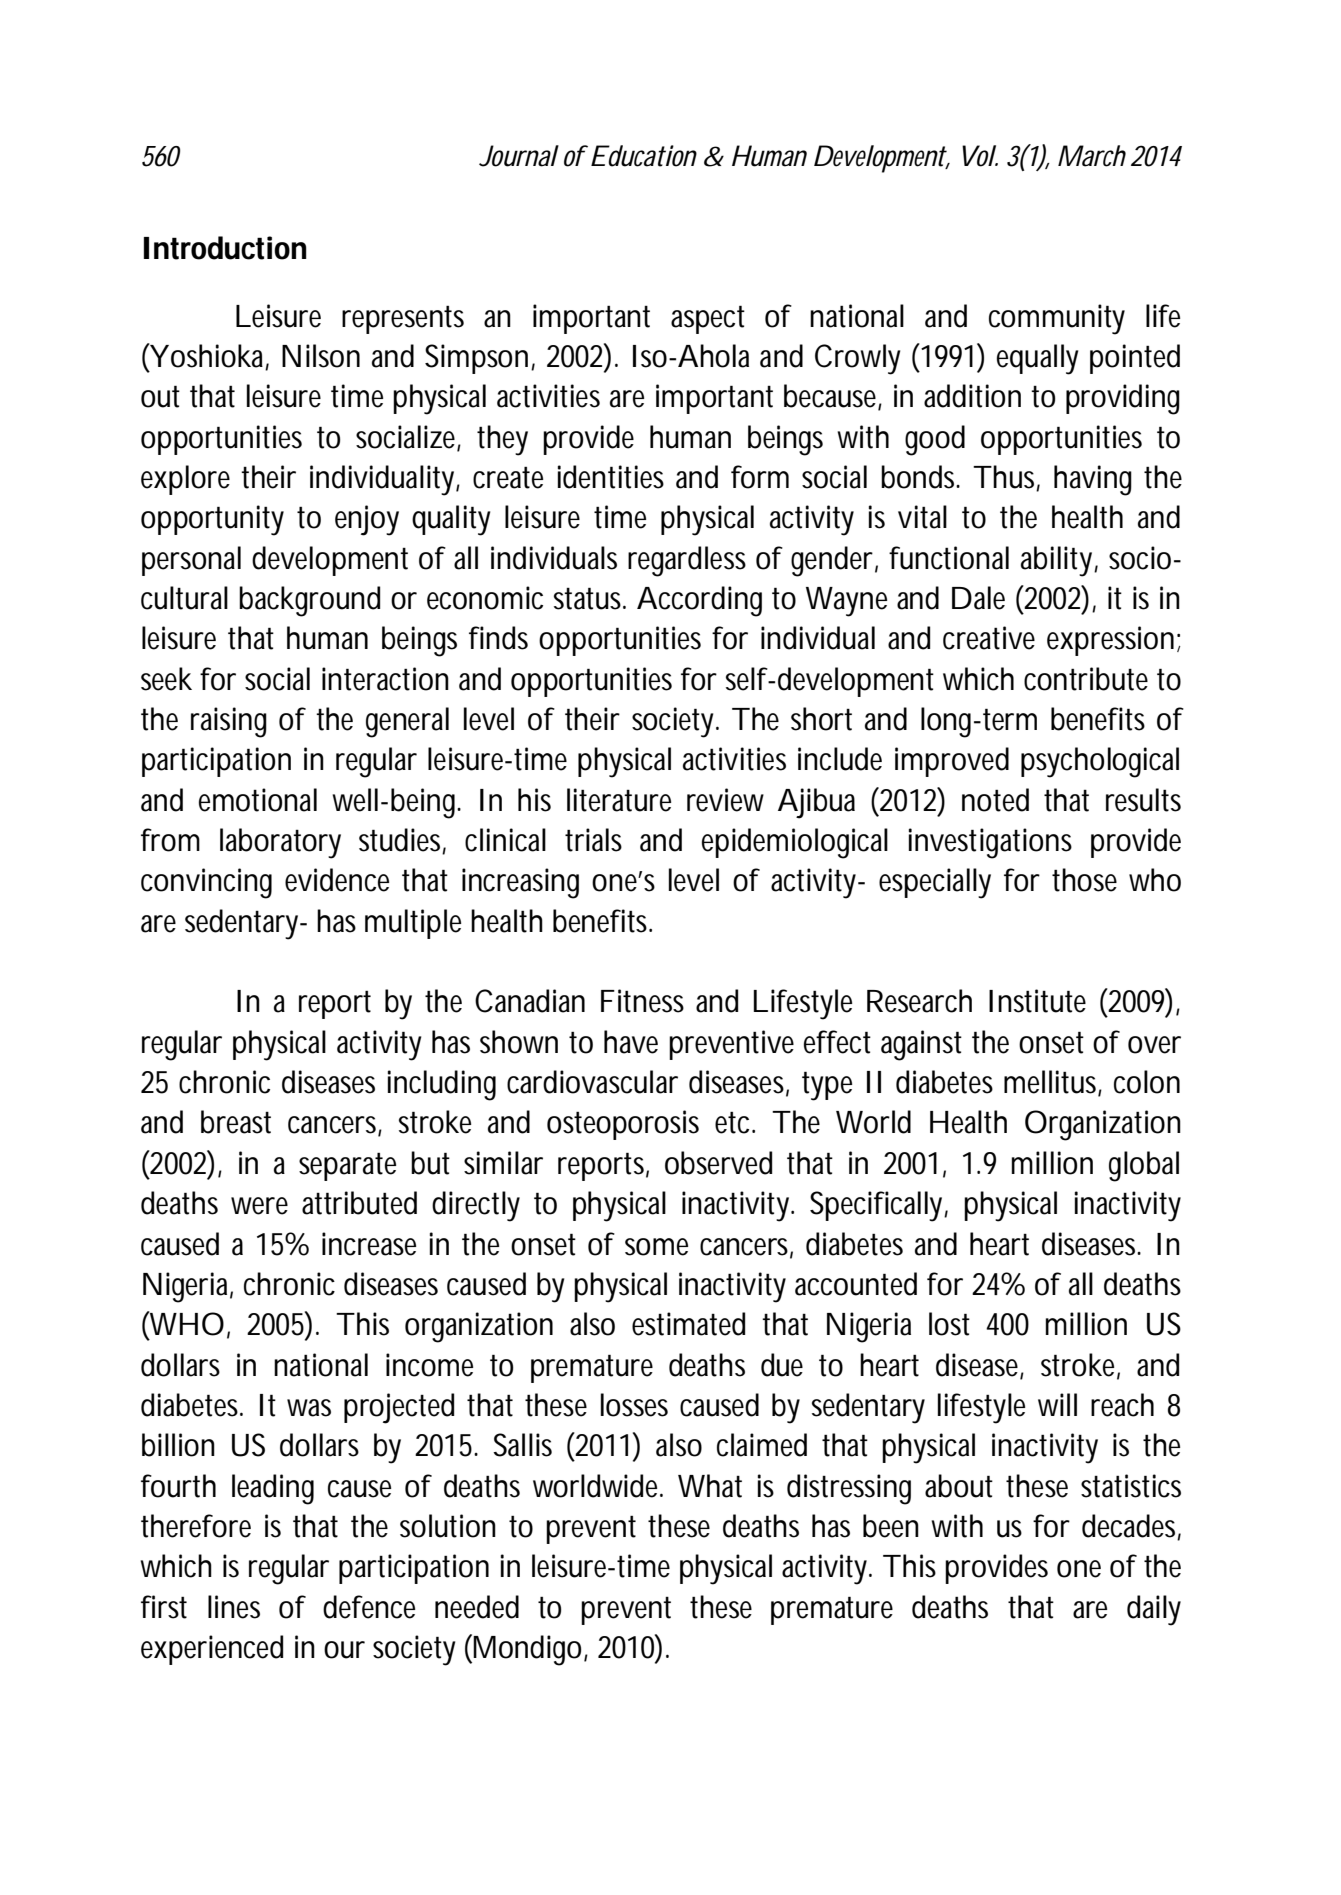 The image size is (1341, 1895). Describe the element at coordinates (710, 1486) in the image. I see `What` at that location.
